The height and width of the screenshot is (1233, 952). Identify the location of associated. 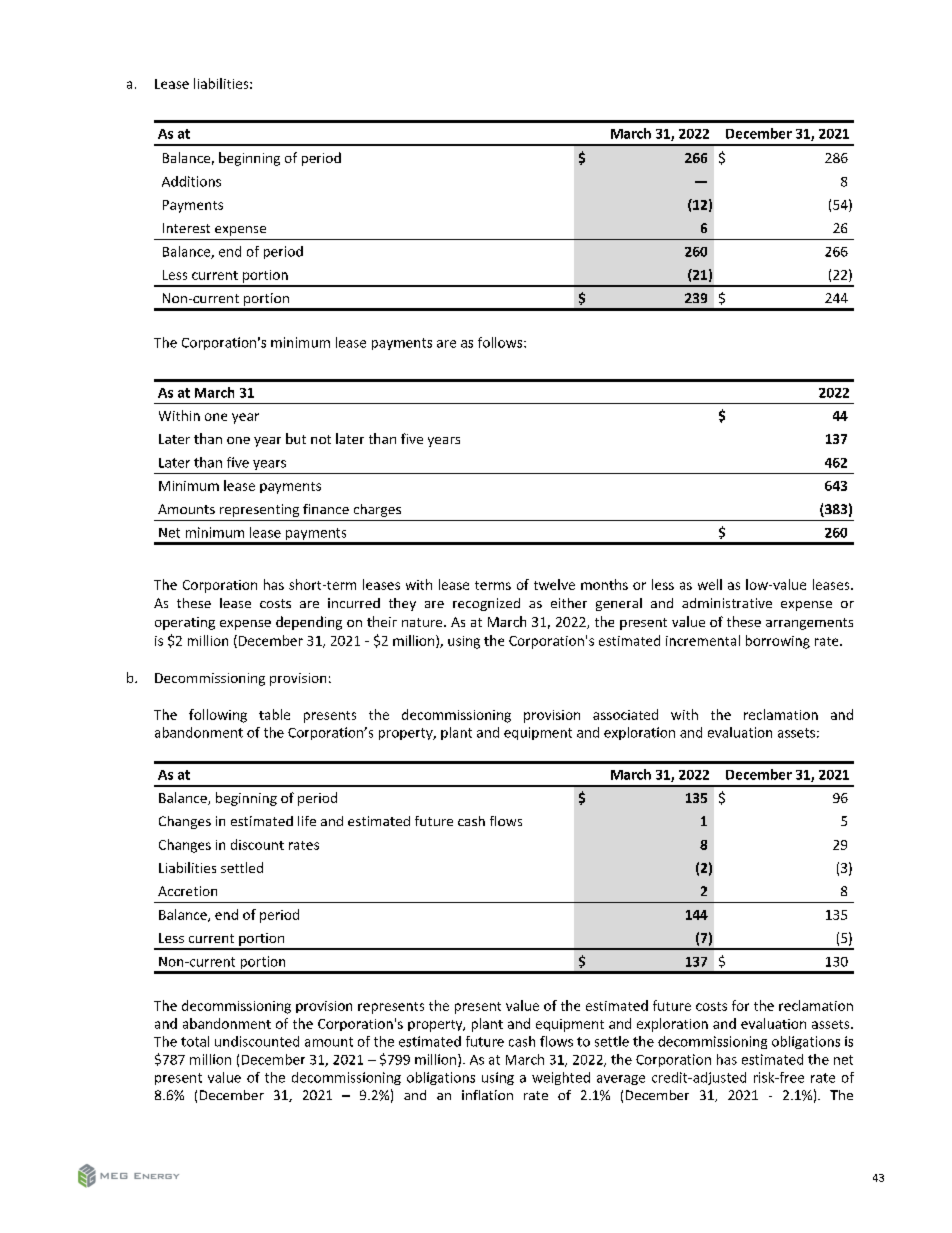
(625, 714).
